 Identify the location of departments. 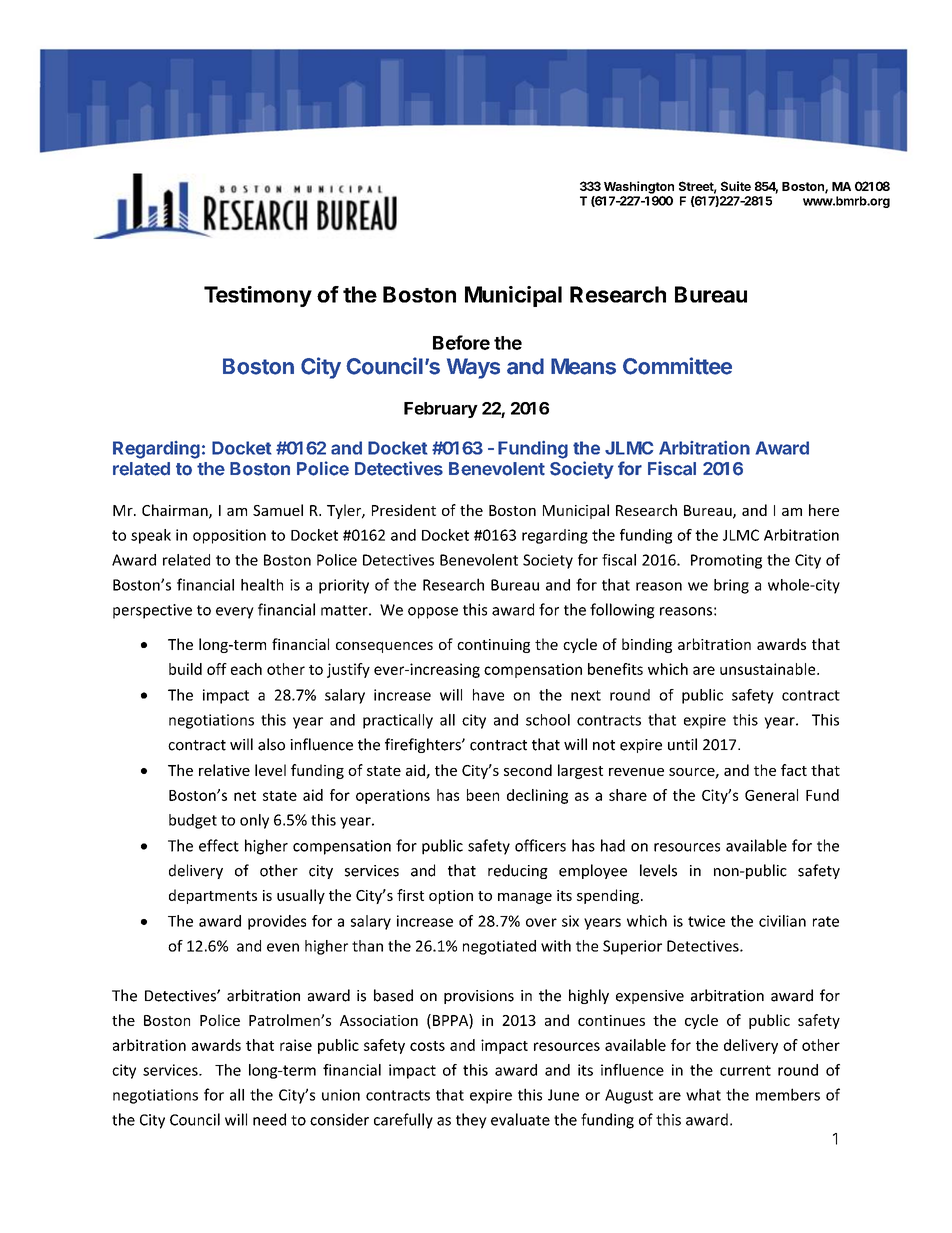
(213, 896).
